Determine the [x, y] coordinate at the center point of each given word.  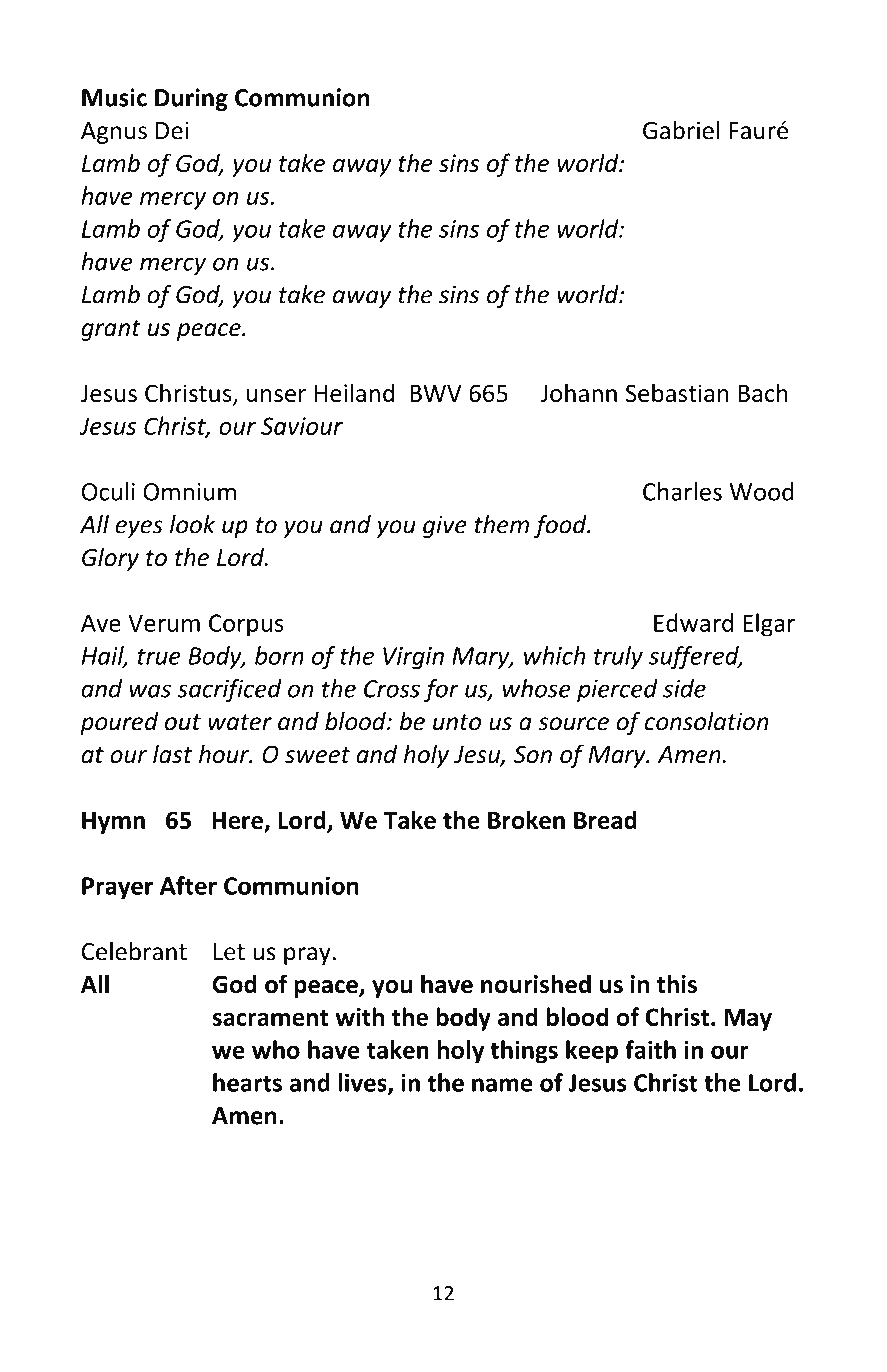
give [445, 526]
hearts [247, 1082]
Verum [164, 623]
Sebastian [677, 392]
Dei [172, 130]
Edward [693, 622]
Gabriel [681, 130]
